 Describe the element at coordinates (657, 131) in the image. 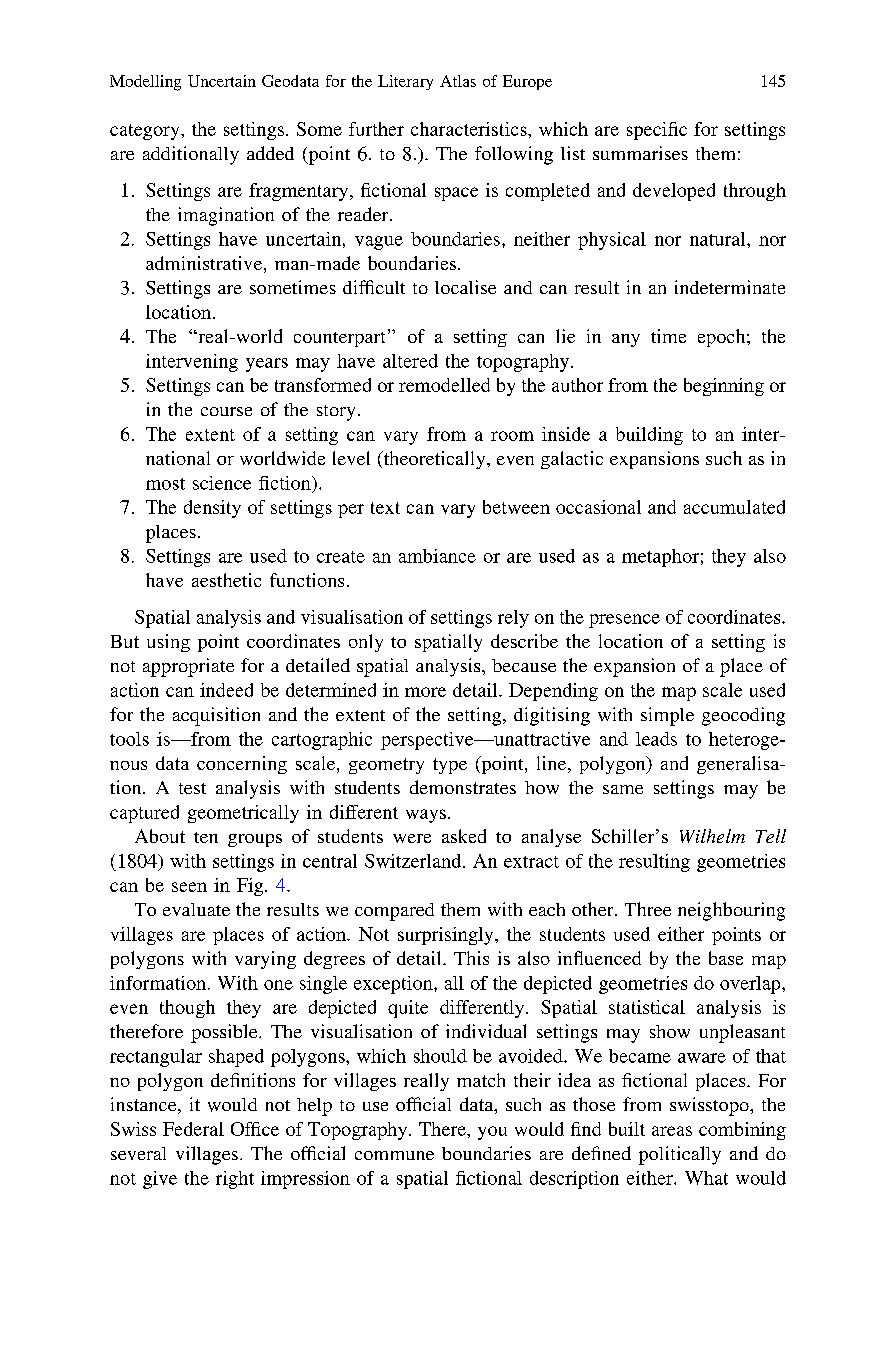

I see `specific` at that location.
